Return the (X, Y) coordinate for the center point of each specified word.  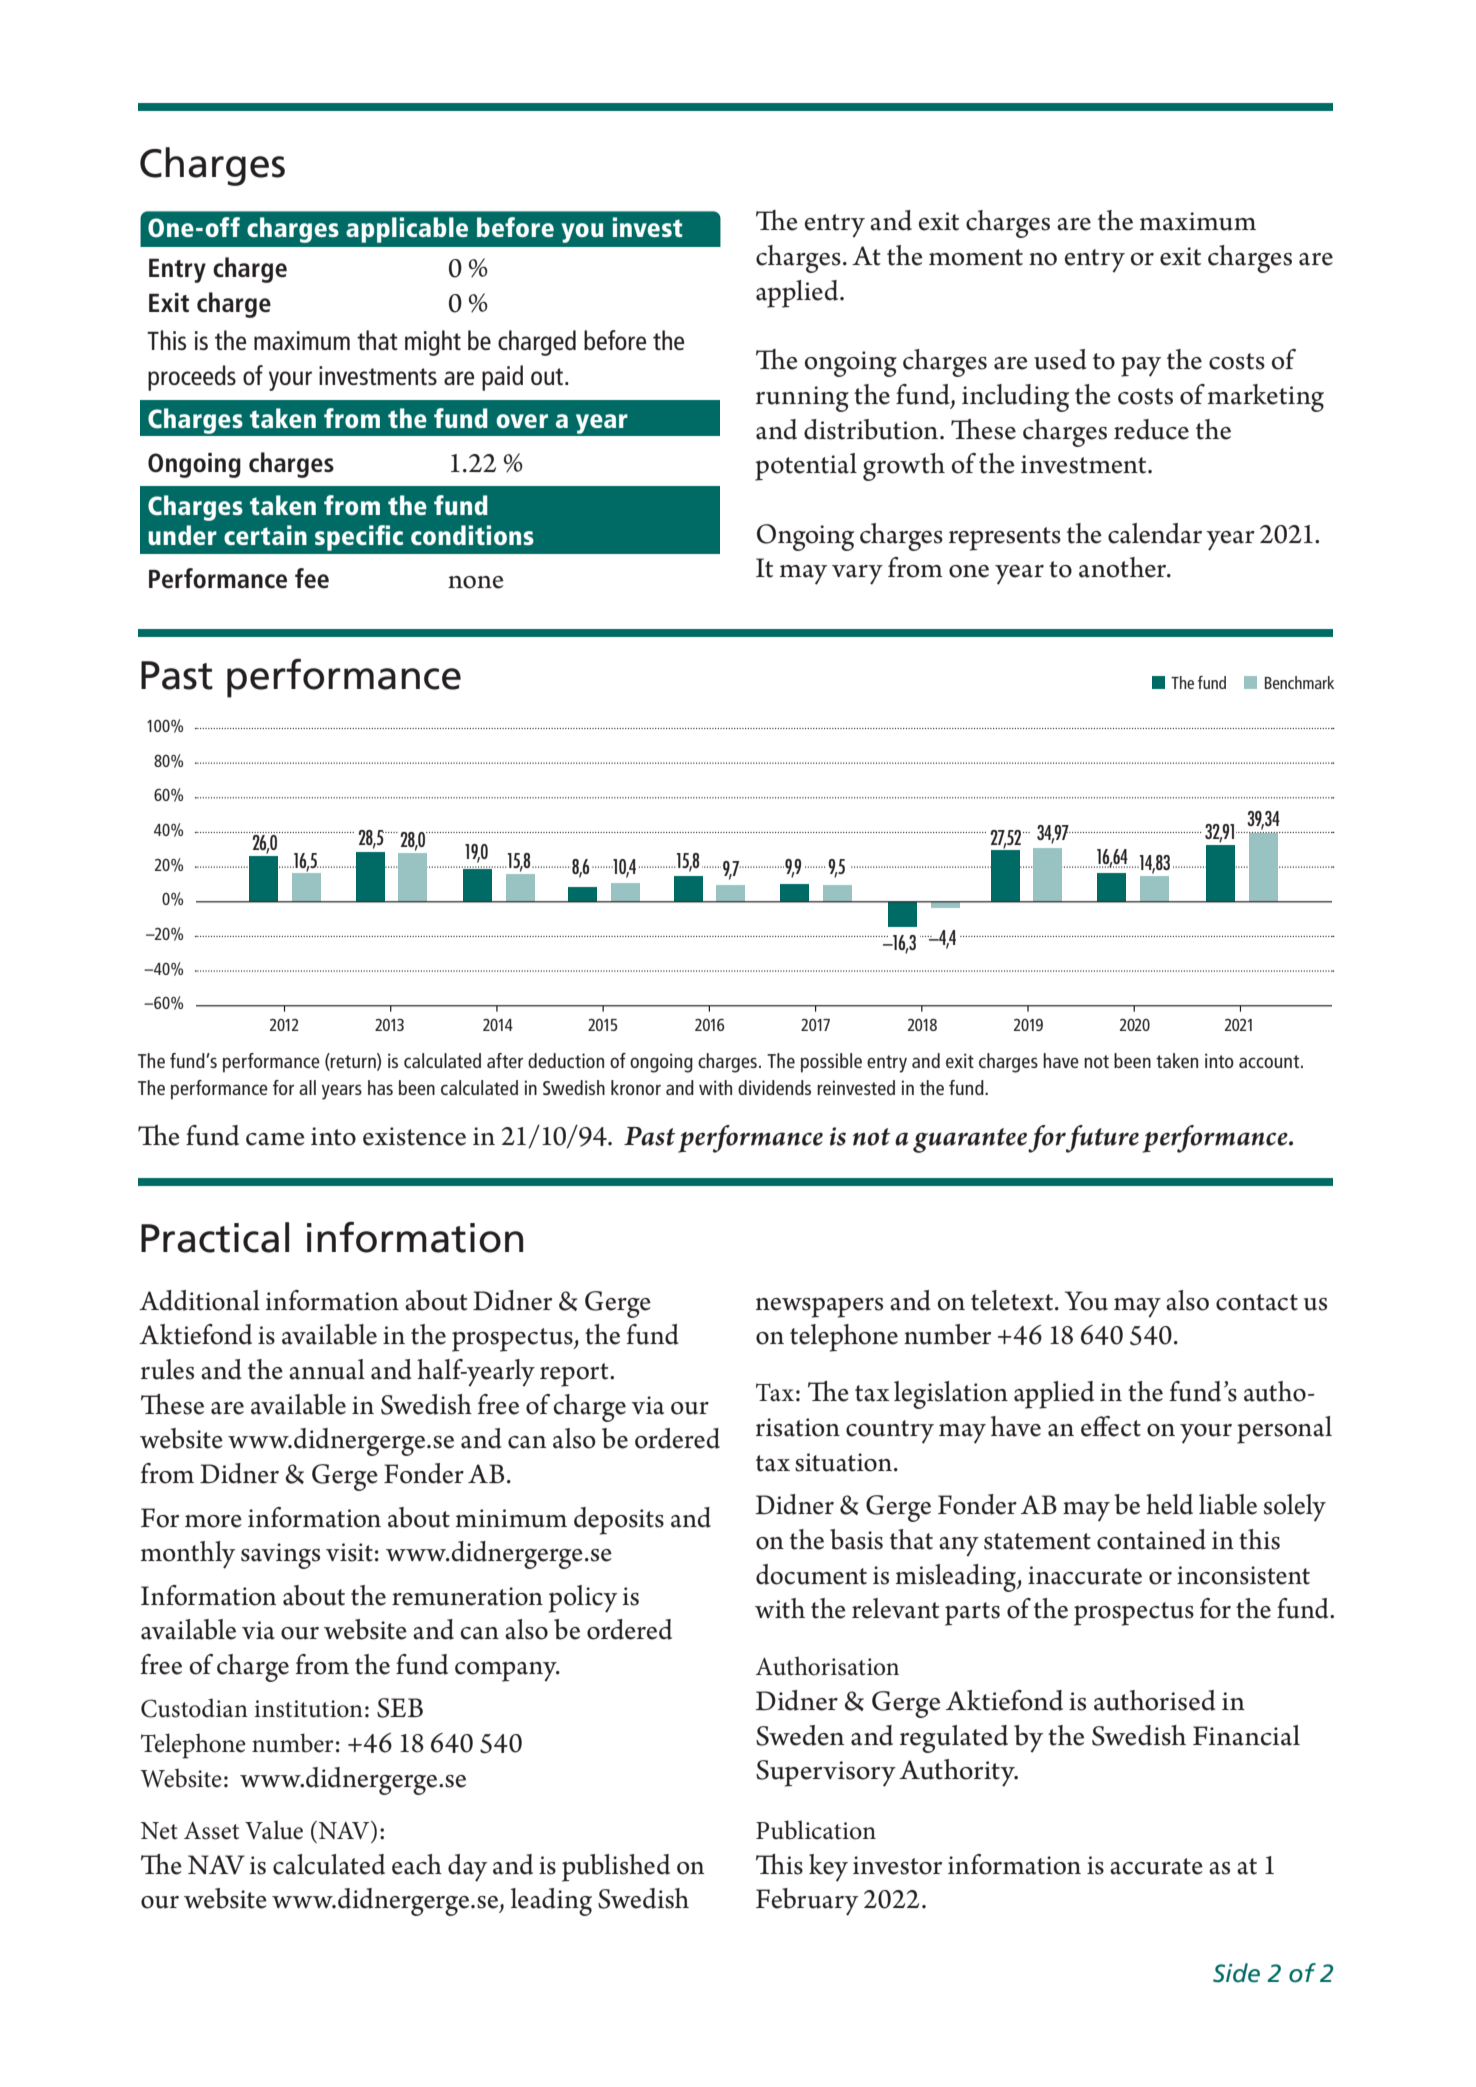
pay (1141, 366)
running (802, 399)
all (307, 1087)
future (1102, 1139)
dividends (774, 1087)
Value (274, 1830)
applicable (407, 230)
